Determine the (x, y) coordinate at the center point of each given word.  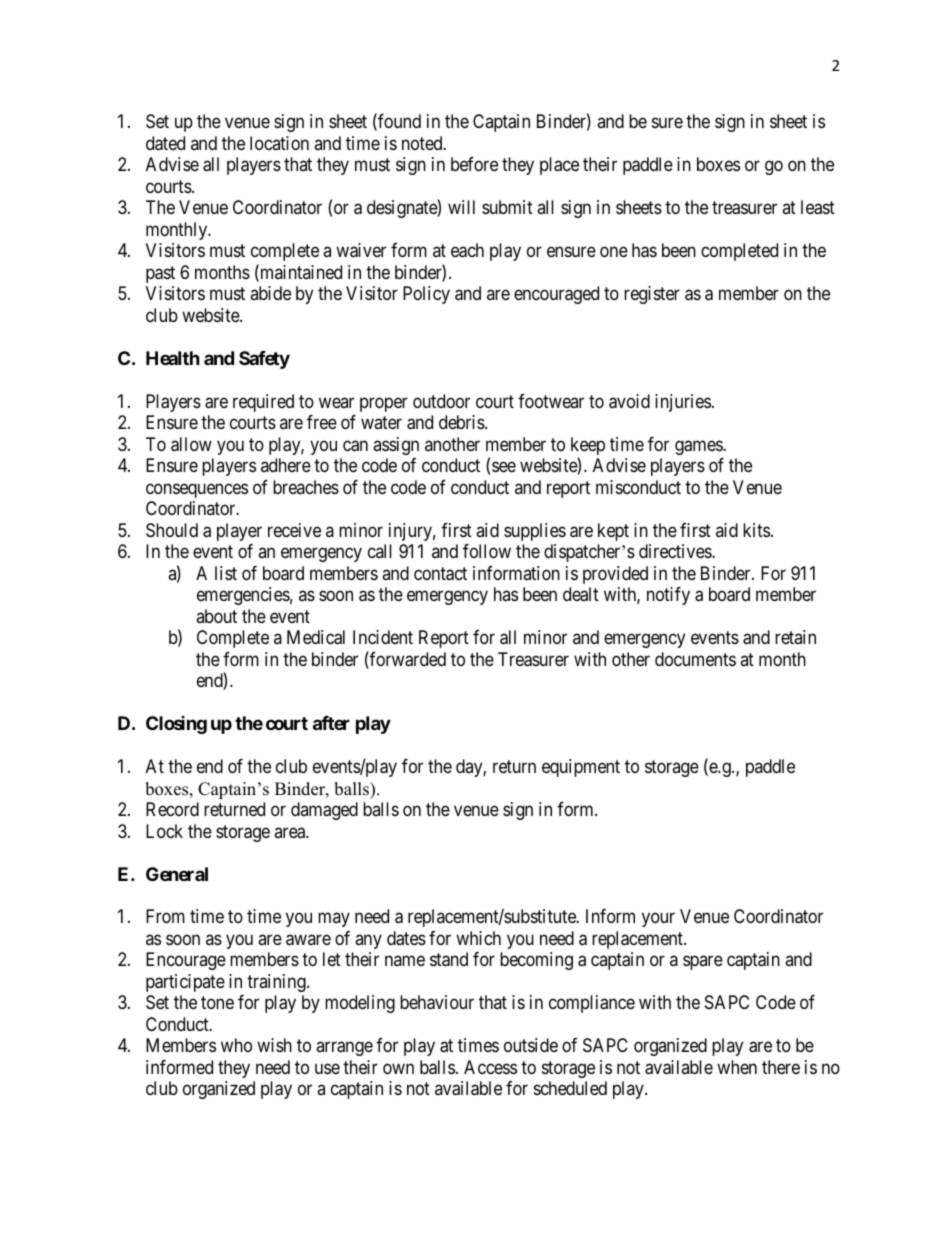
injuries (683, 403)
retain (795, 637)
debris (462, 422)
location (279, 143)
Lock (164, 831)
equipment (581, 768)
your (658, 920)
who (236, 1045)
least (818, 207)
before (474, 164)
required (263, 403)
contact (440, 574)
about (216, 616)
